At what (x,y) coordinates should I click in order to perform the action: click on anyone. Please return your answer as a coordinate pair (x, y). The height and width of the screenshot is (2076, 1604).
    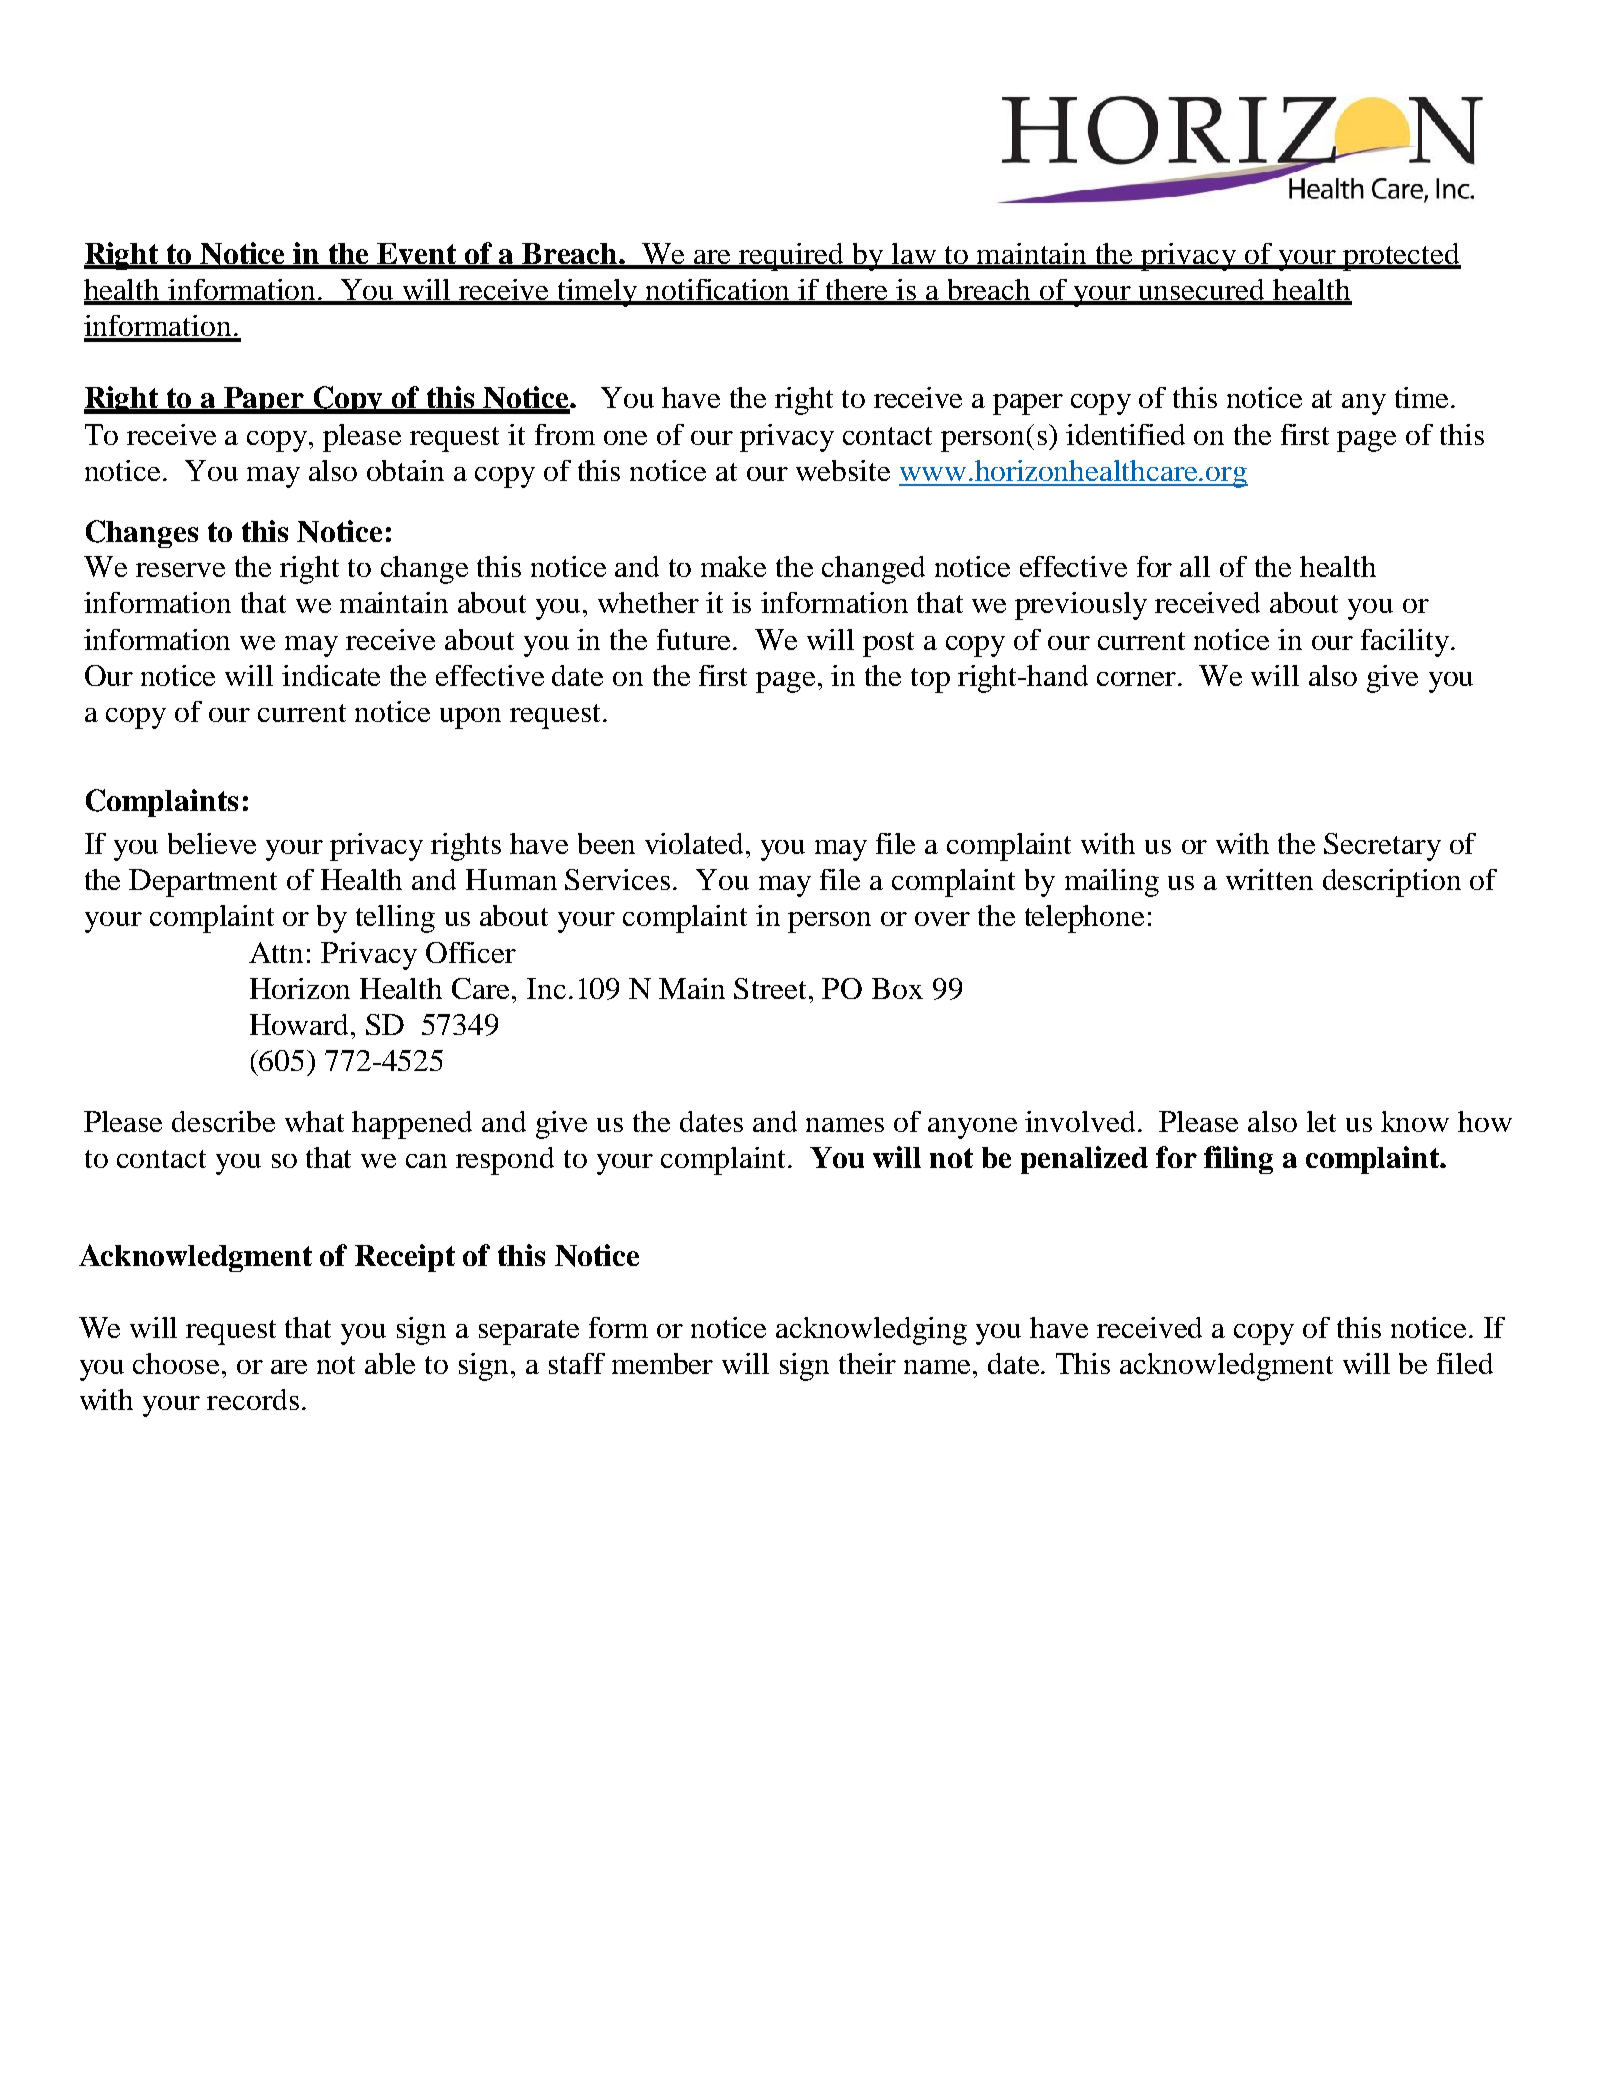
    Looking at the image, I should click on (972, 1128).
